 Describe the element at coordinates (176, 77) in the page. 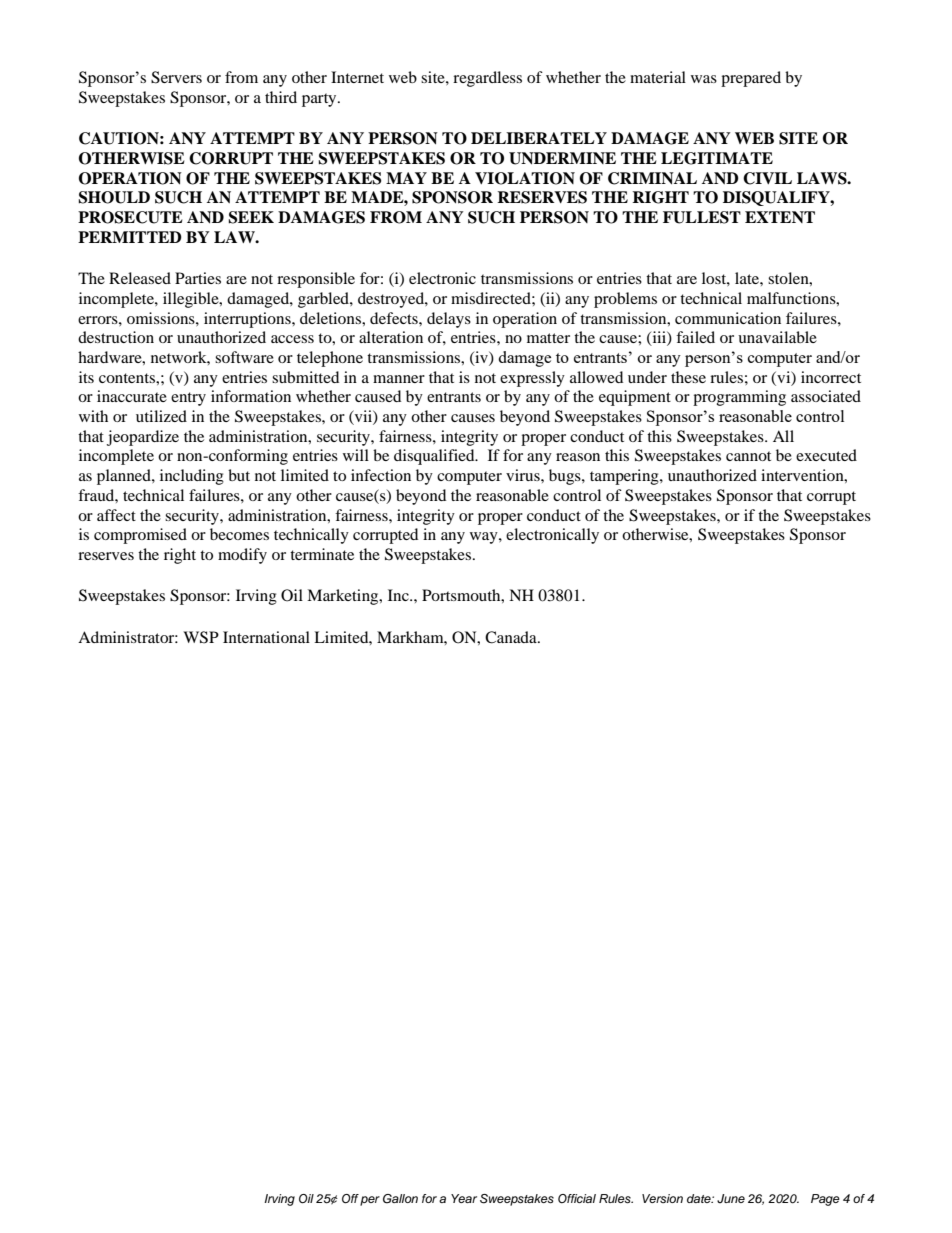

I see `Servers` at that location.
